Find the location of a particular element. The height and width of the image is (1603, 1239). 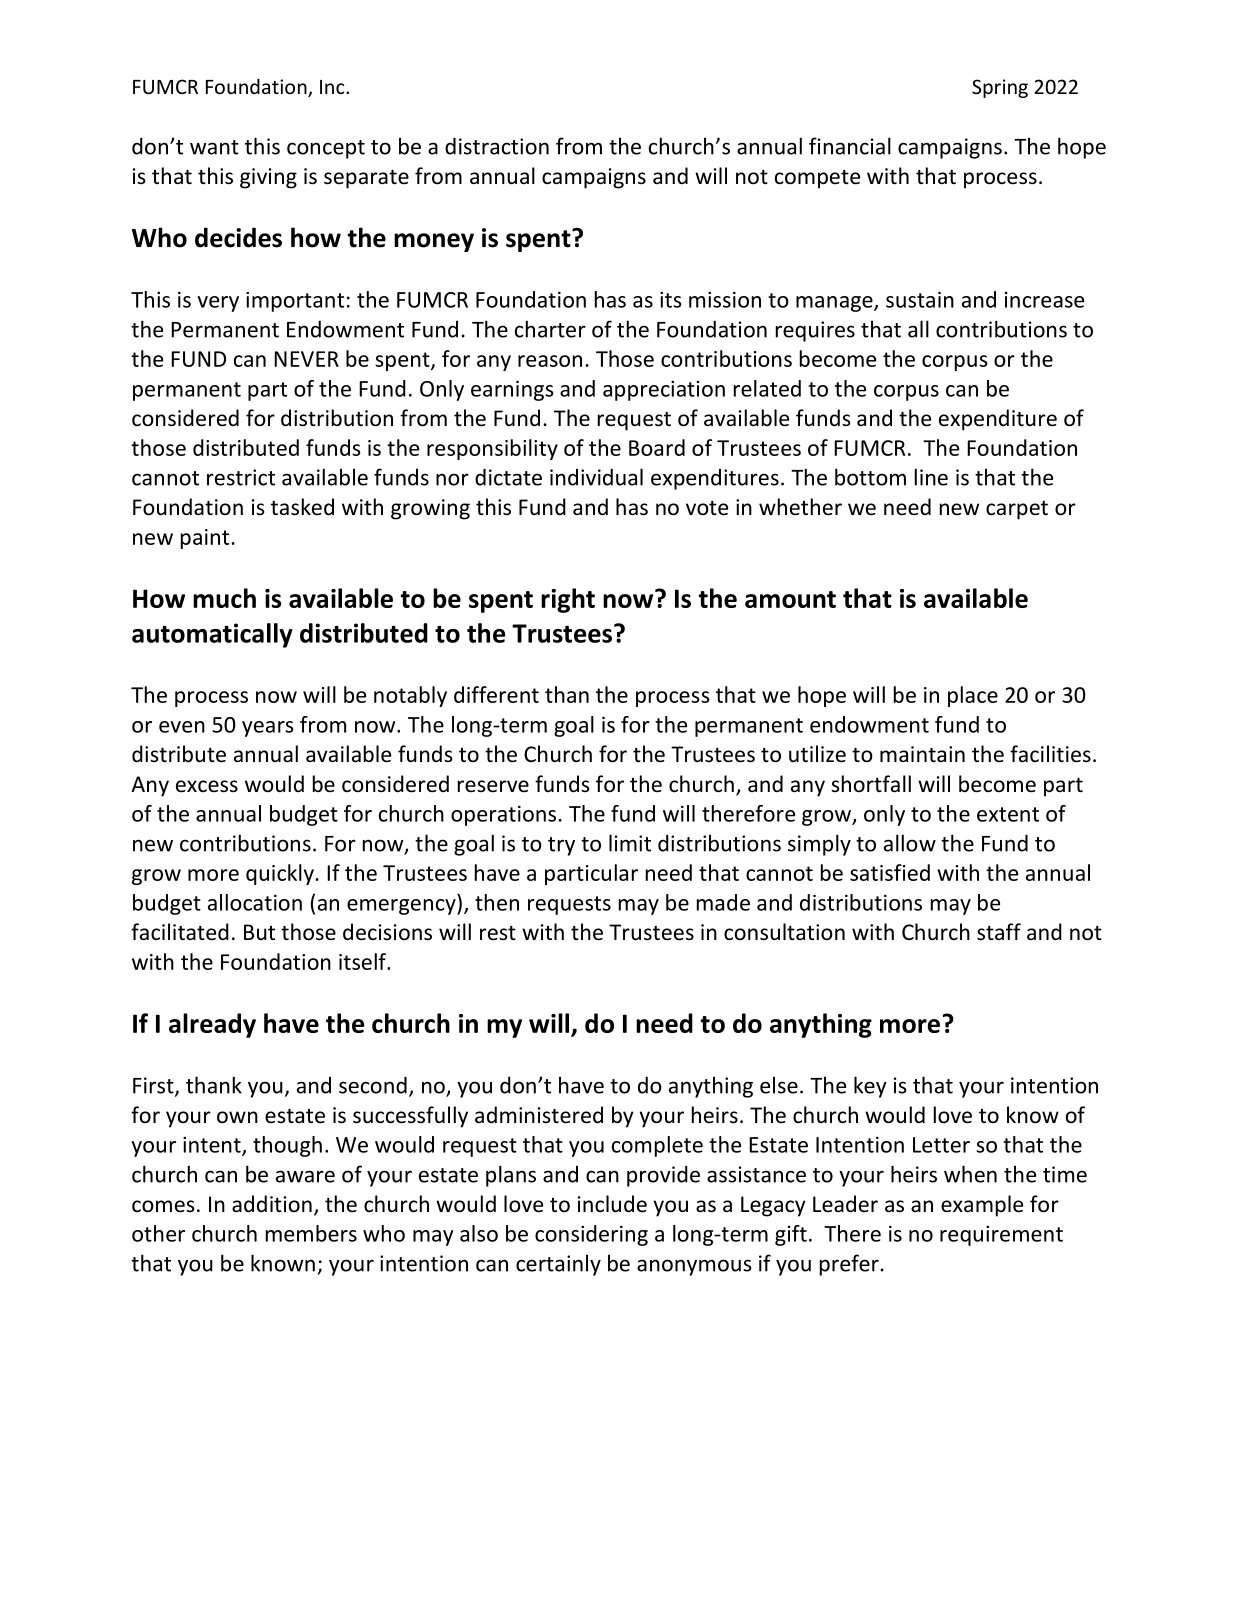

Spring is located at coordinates (1000, 88).
